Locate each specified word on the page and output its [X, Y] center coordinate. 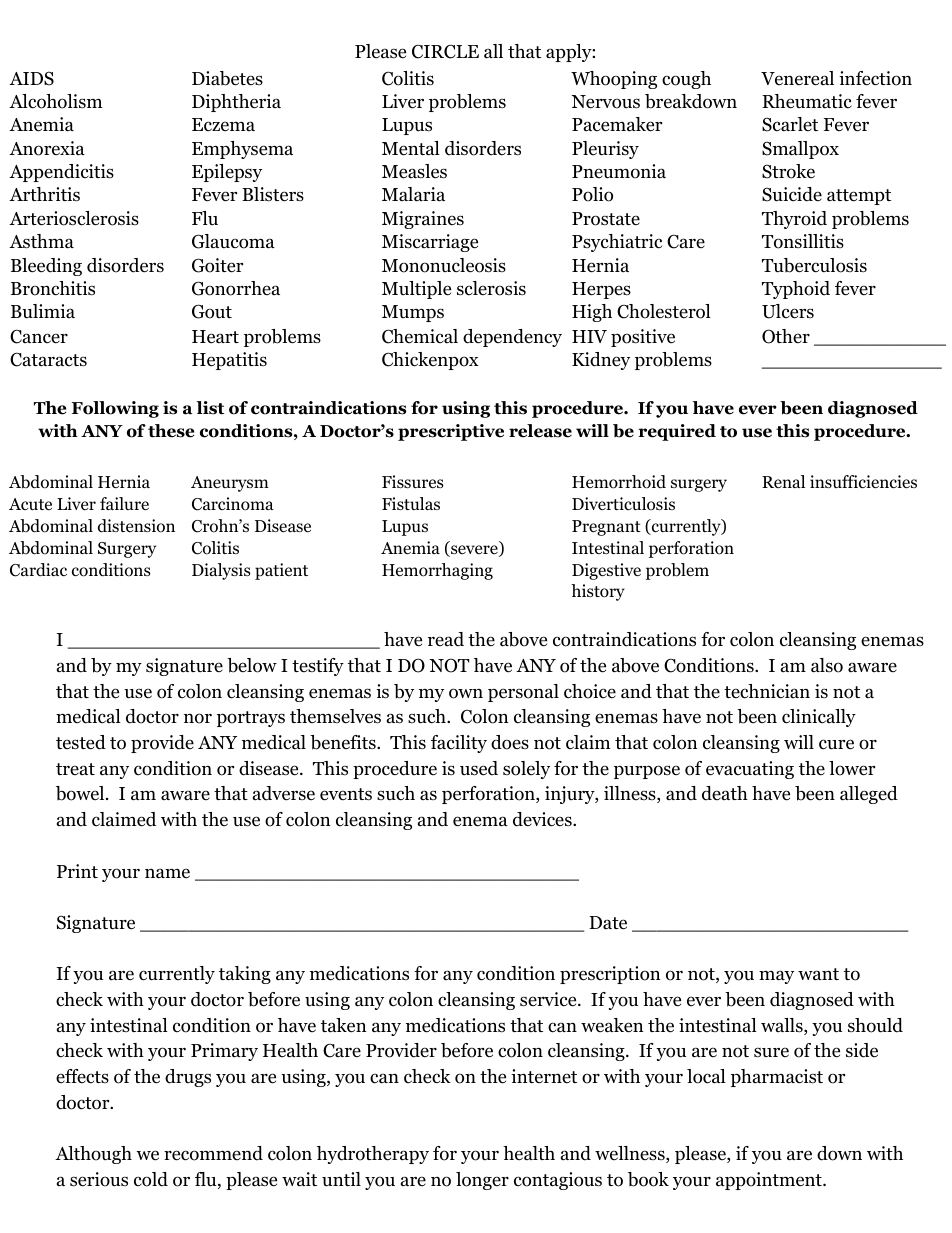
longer [482, 1181]
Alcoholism [56, 101]
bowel [81, 793]
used [479, 768]
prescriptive [451, 432]
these [171, 431]
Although [93, 1155]
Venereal [797, 78]
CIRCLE [445, 51]
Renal [783, 481]
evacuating [750, 770]
